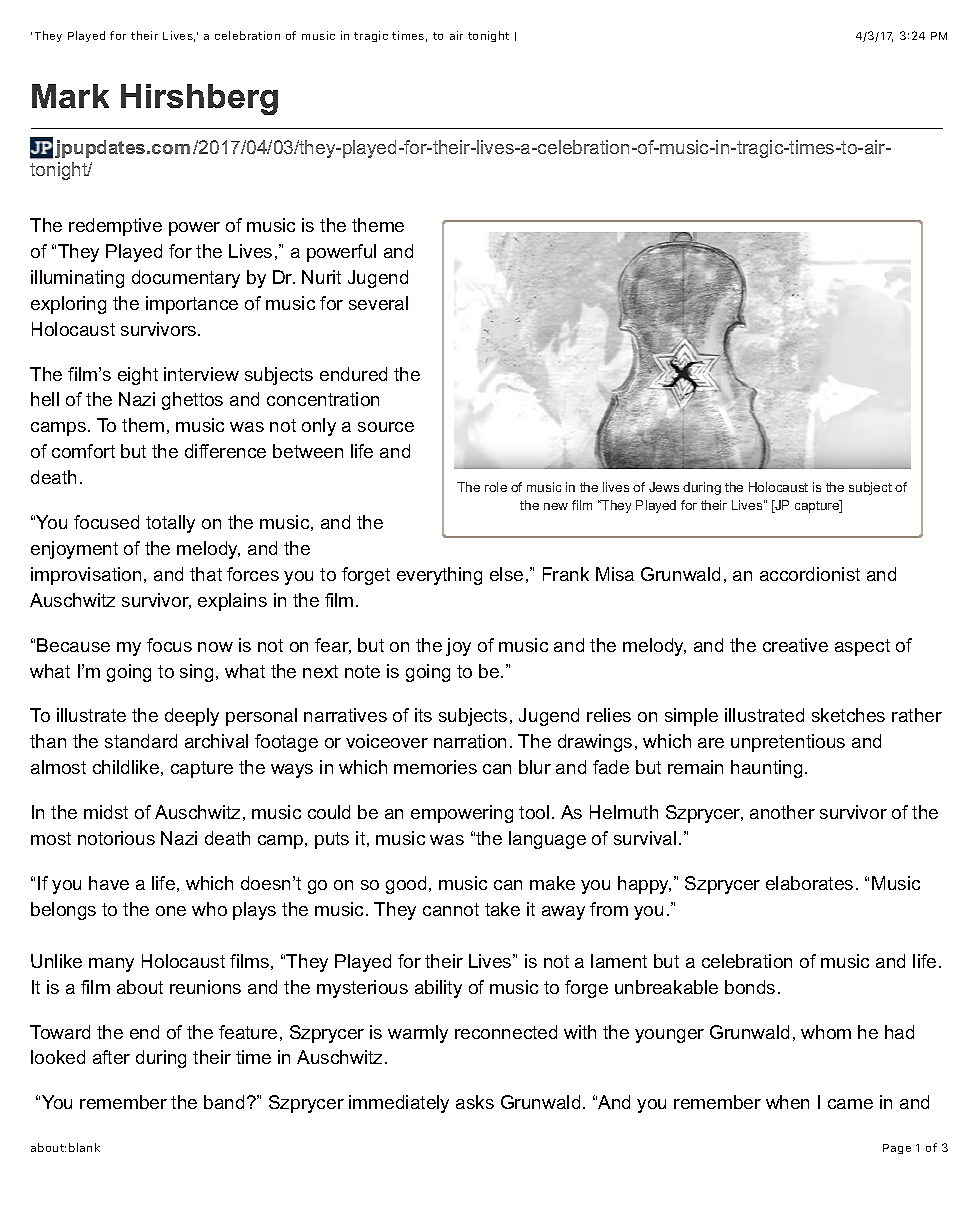 This screenshot has width=980, height=1226. What do you see at coordinates (475, 1102) in the screenshot?
I see `asks` at bounding box center [475, 1102].
